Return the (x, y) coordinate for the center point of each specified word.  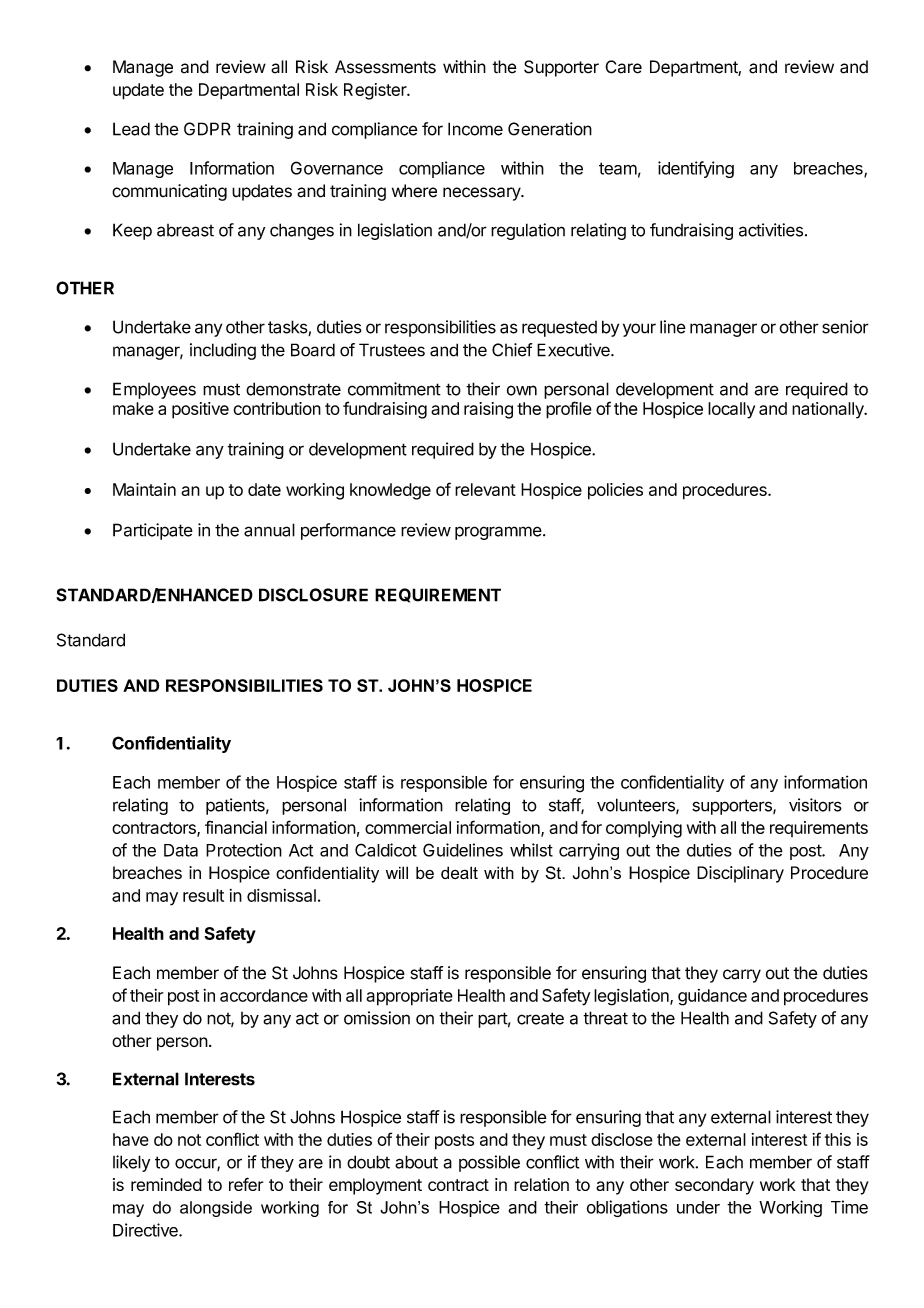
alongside (216, 1209)
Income (475, 129)
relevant (485, 489)
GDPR (207, 129)
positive (200, 410)
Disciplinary (740, 874)
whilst (531, 850)
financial (236, 827)
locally (731, 410)
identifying (696, 169)
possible (489, 1163)
